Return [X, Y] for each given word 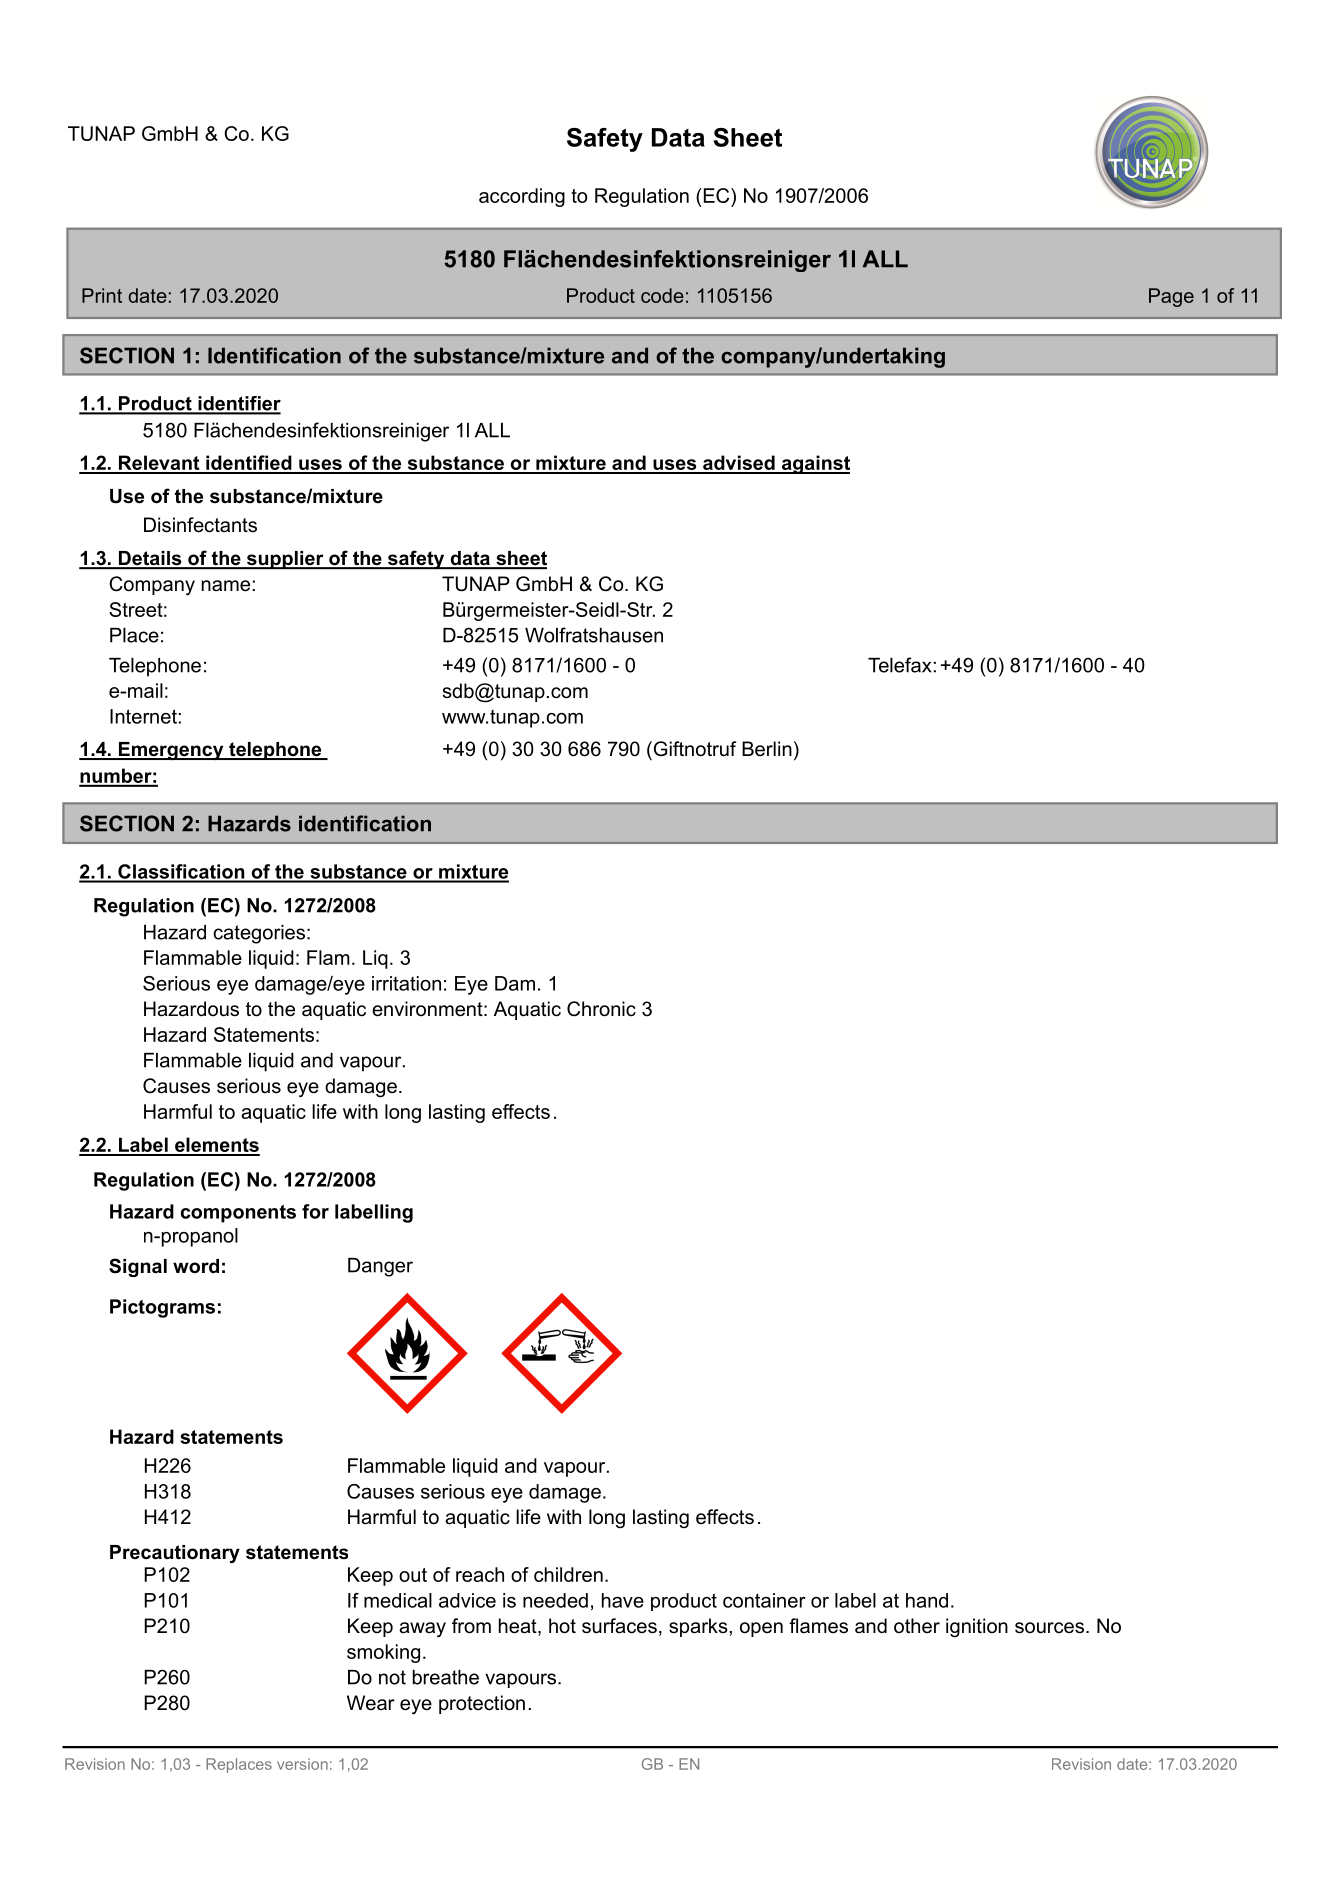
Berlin [767, 749]
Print [102, 295]
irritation [406, 983]
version [302, 1764]
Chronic [601, 1009]
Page [1171, 297]
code [662, 295]
